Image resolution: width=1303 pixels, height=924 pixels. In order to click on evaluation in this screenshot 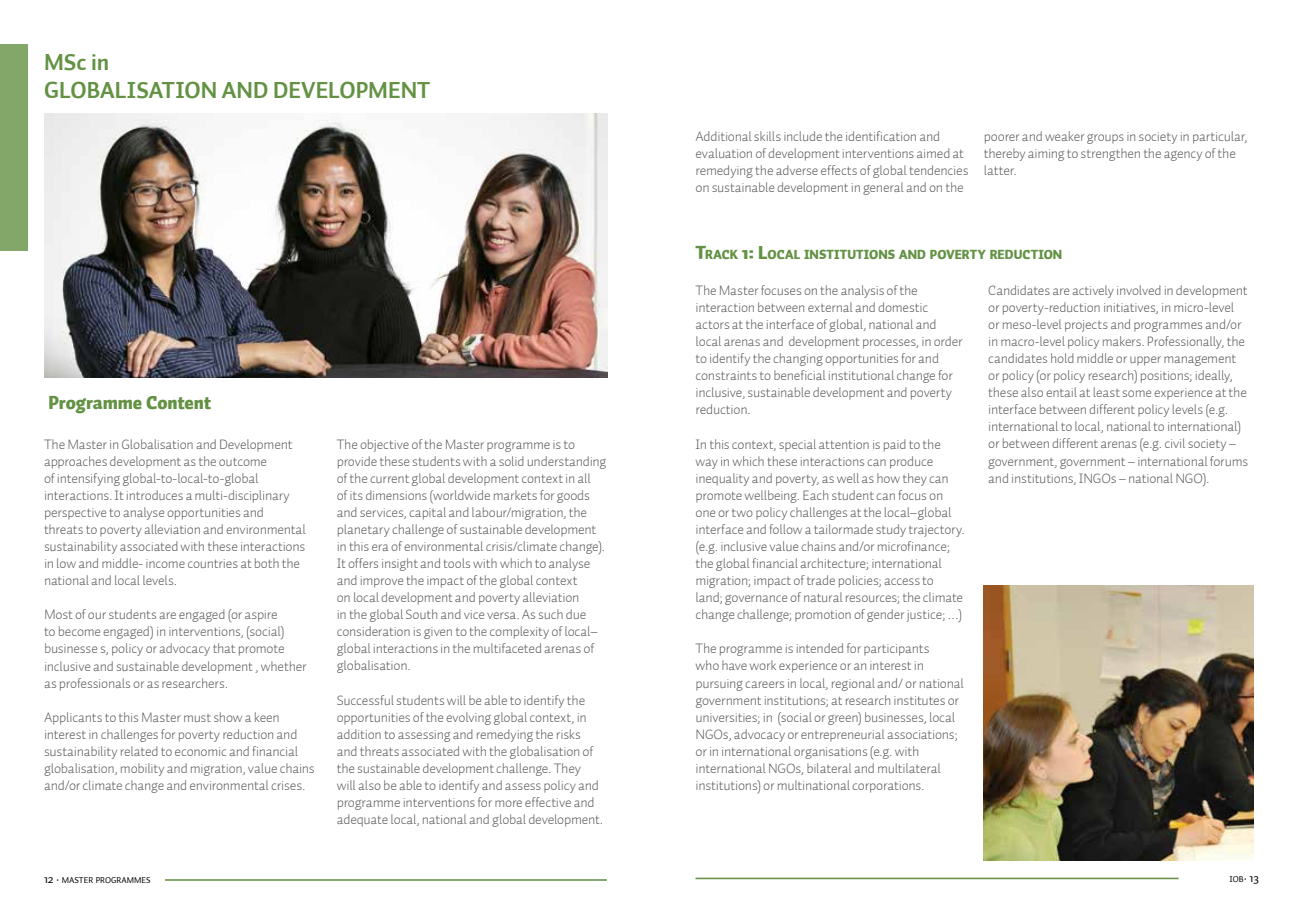, I will do `click(724, 153)`.
